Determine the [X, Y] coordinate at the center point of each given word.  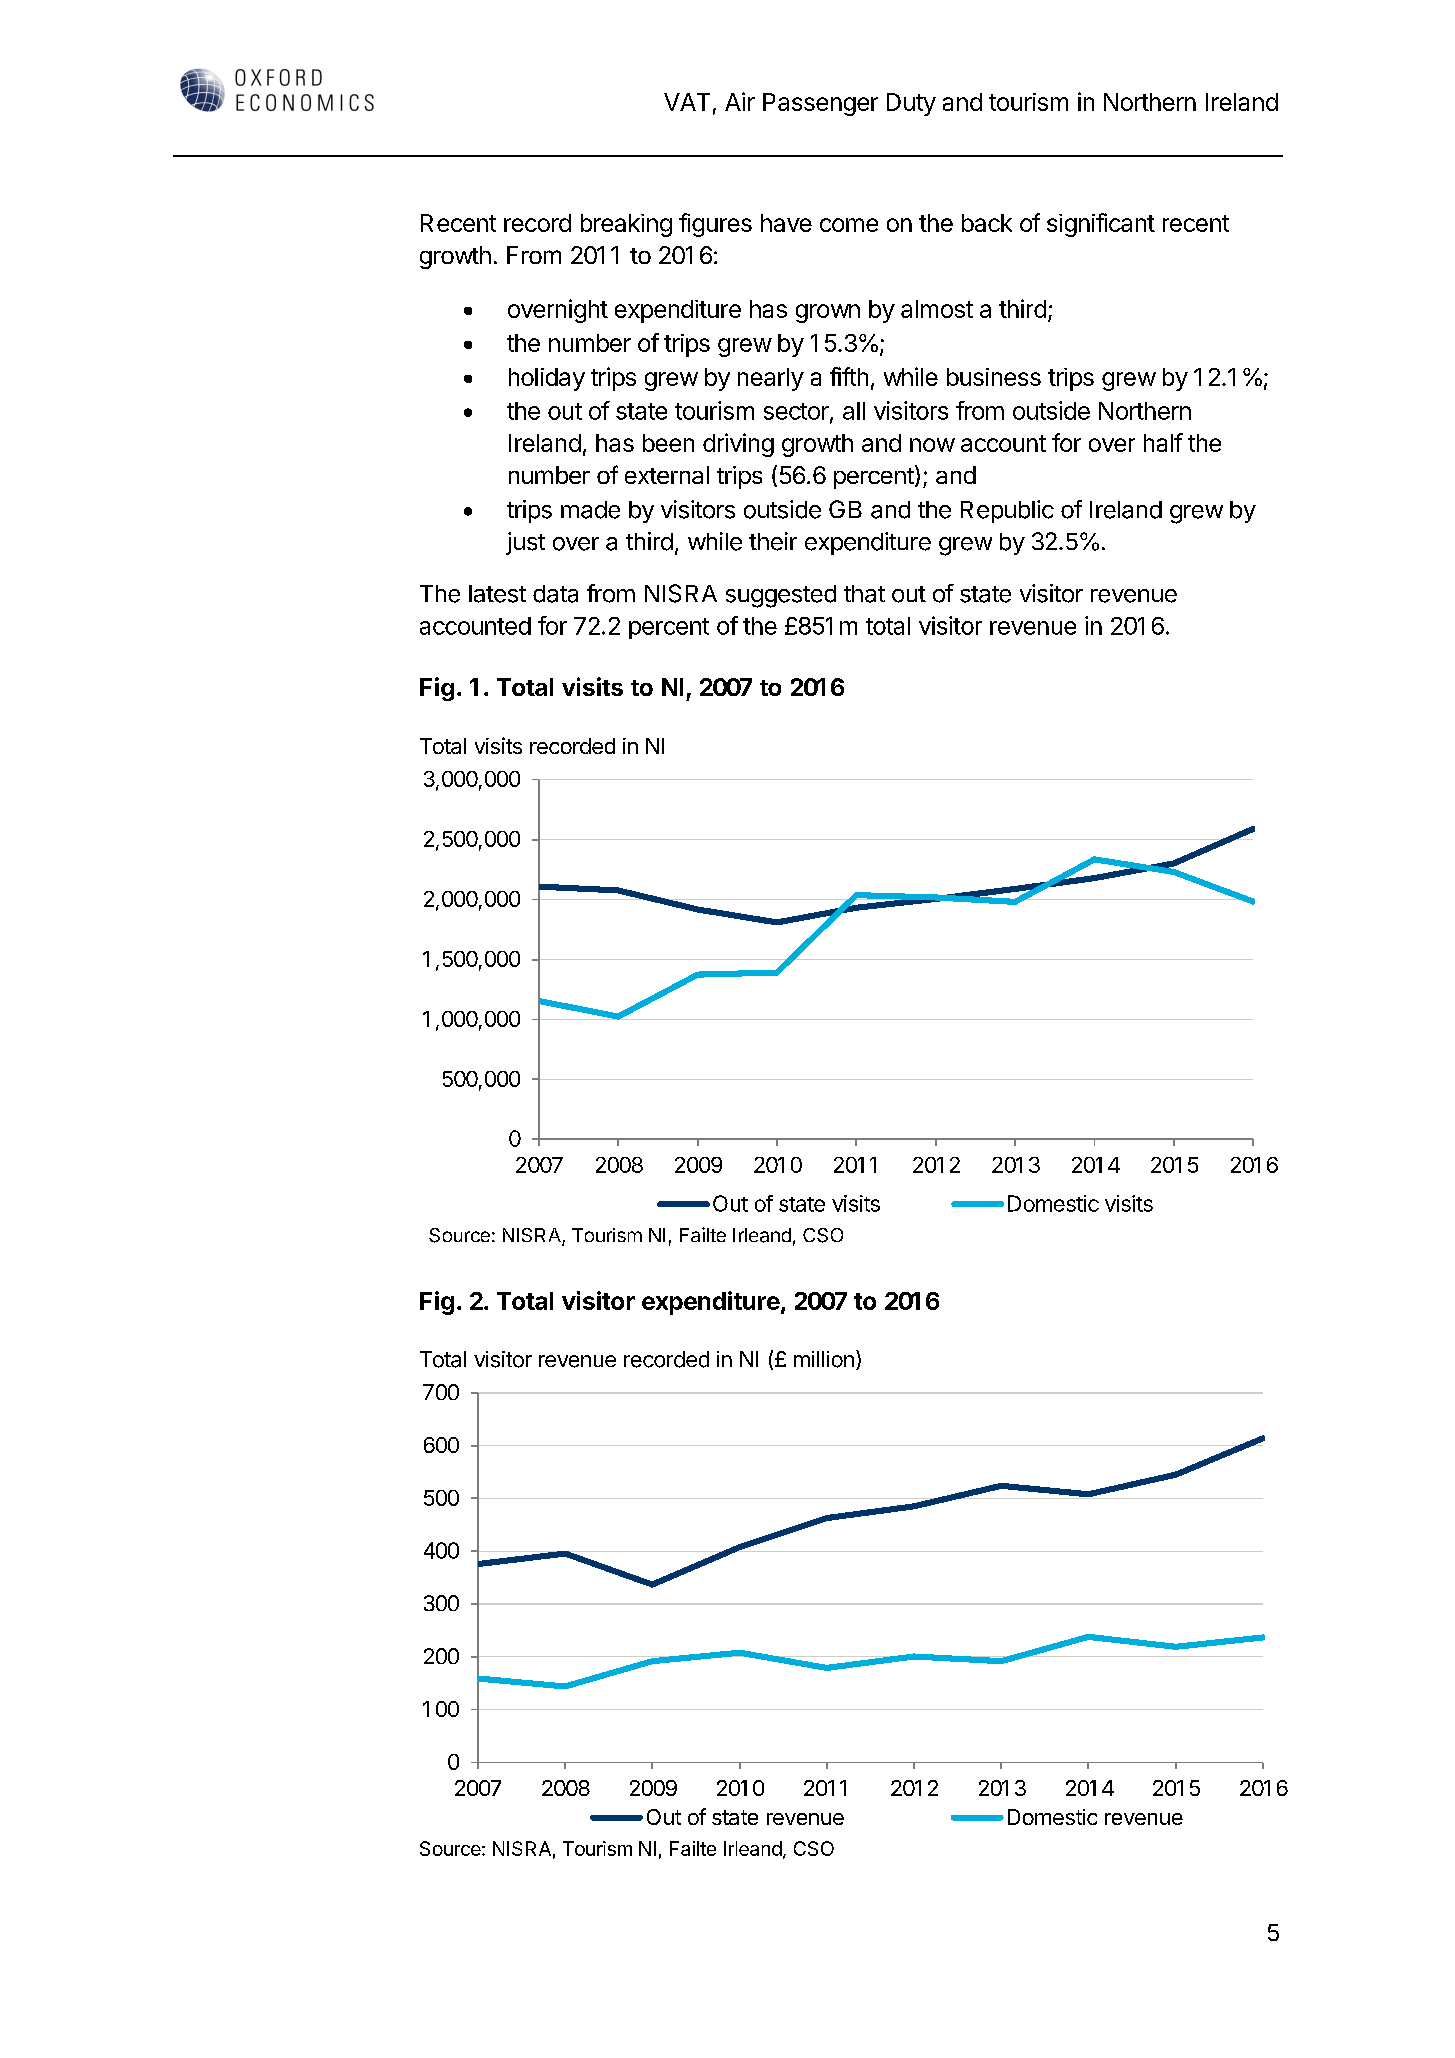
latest [497, 594]
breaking [626, 225]
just [525, 543]
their [773, 541]
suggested [781, 596]
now [932, 445]
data [555, 594]
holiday [547, 379]
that [864, 594]
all [854, 411]
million [824, 1359]
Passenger [820, 104]
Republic [1007, 511]
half [1163, 442]
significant [1101, 225]
